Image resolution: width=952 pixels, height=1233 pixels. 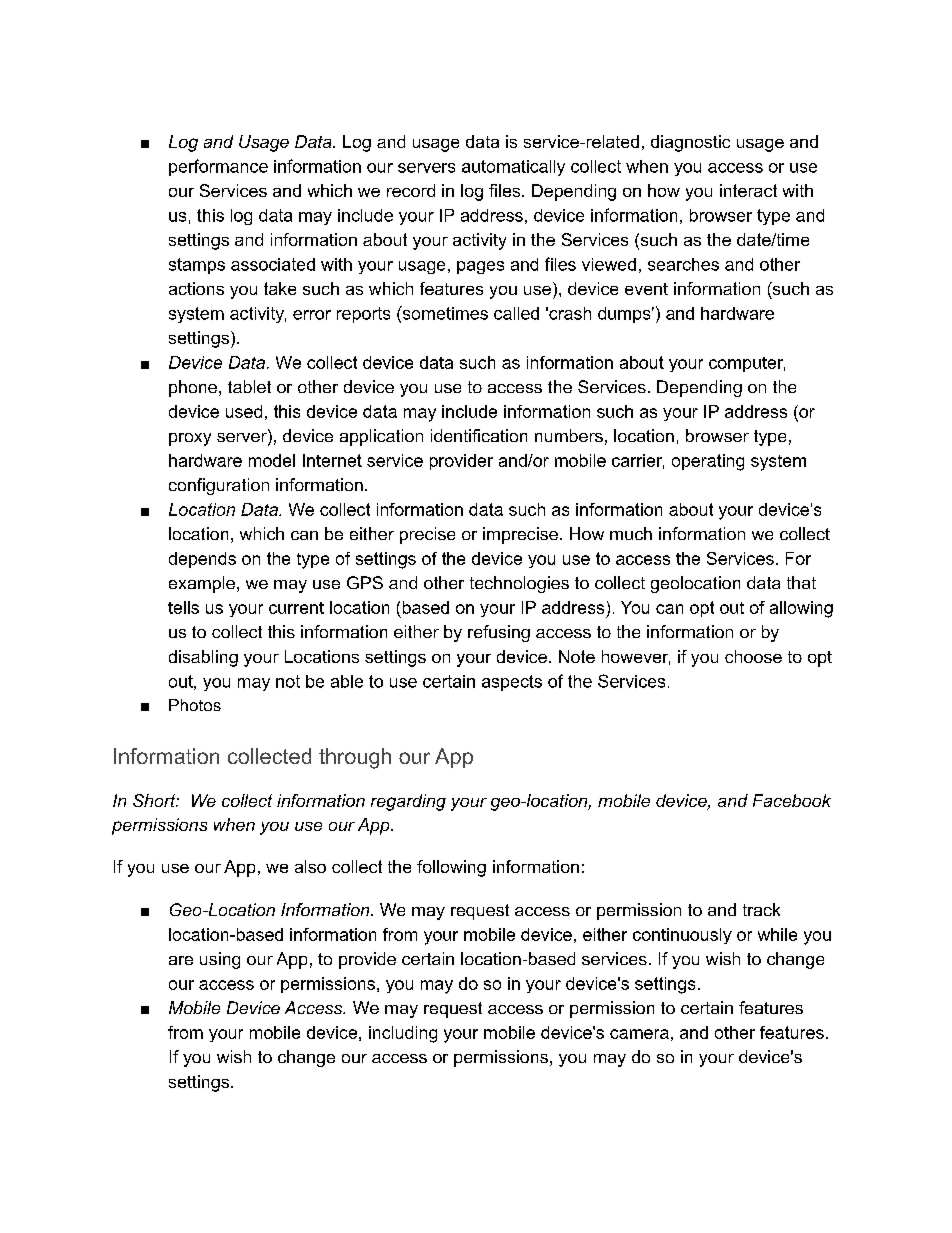 I want to click on identification, so click(x=479, y=435).
